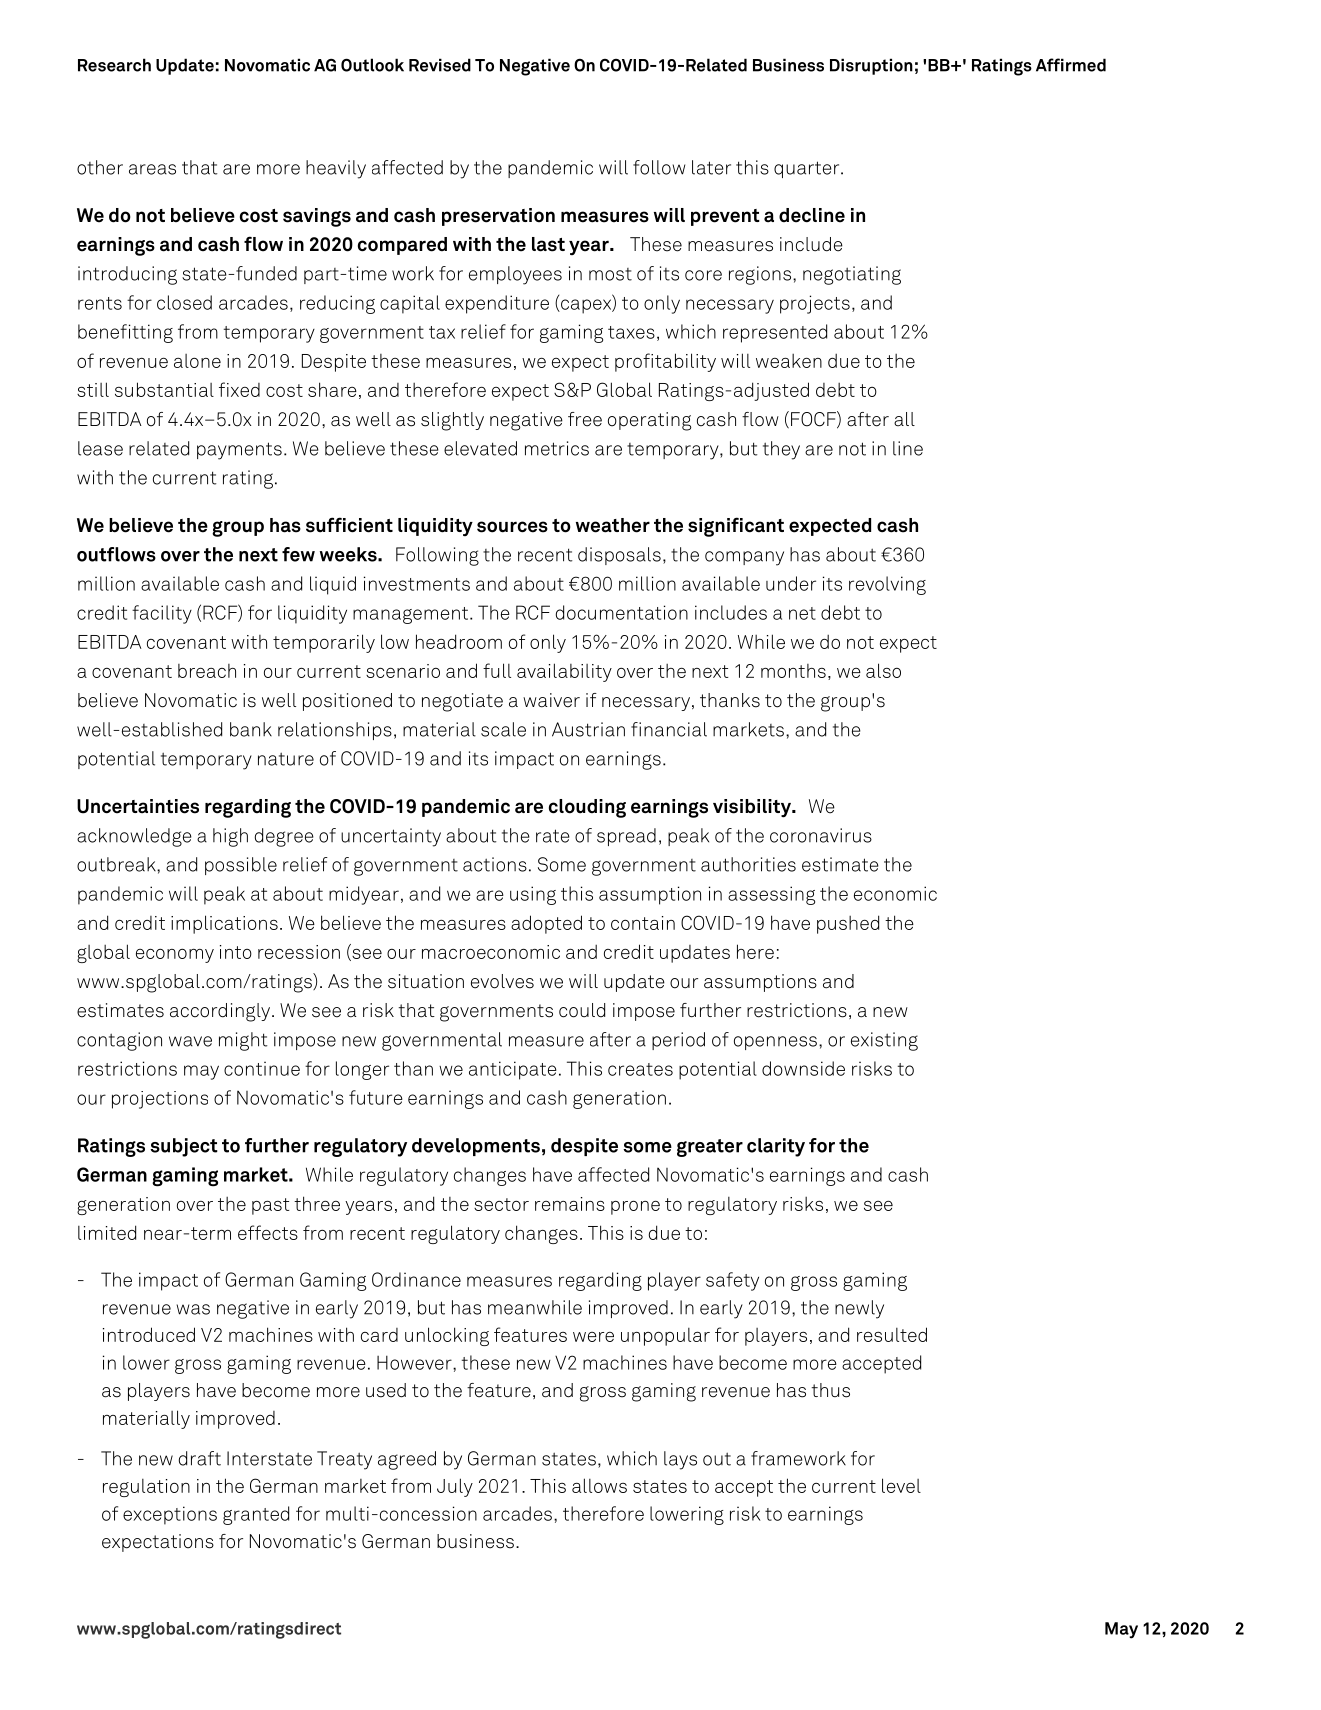  I want to click on high, so click(230, 837).
